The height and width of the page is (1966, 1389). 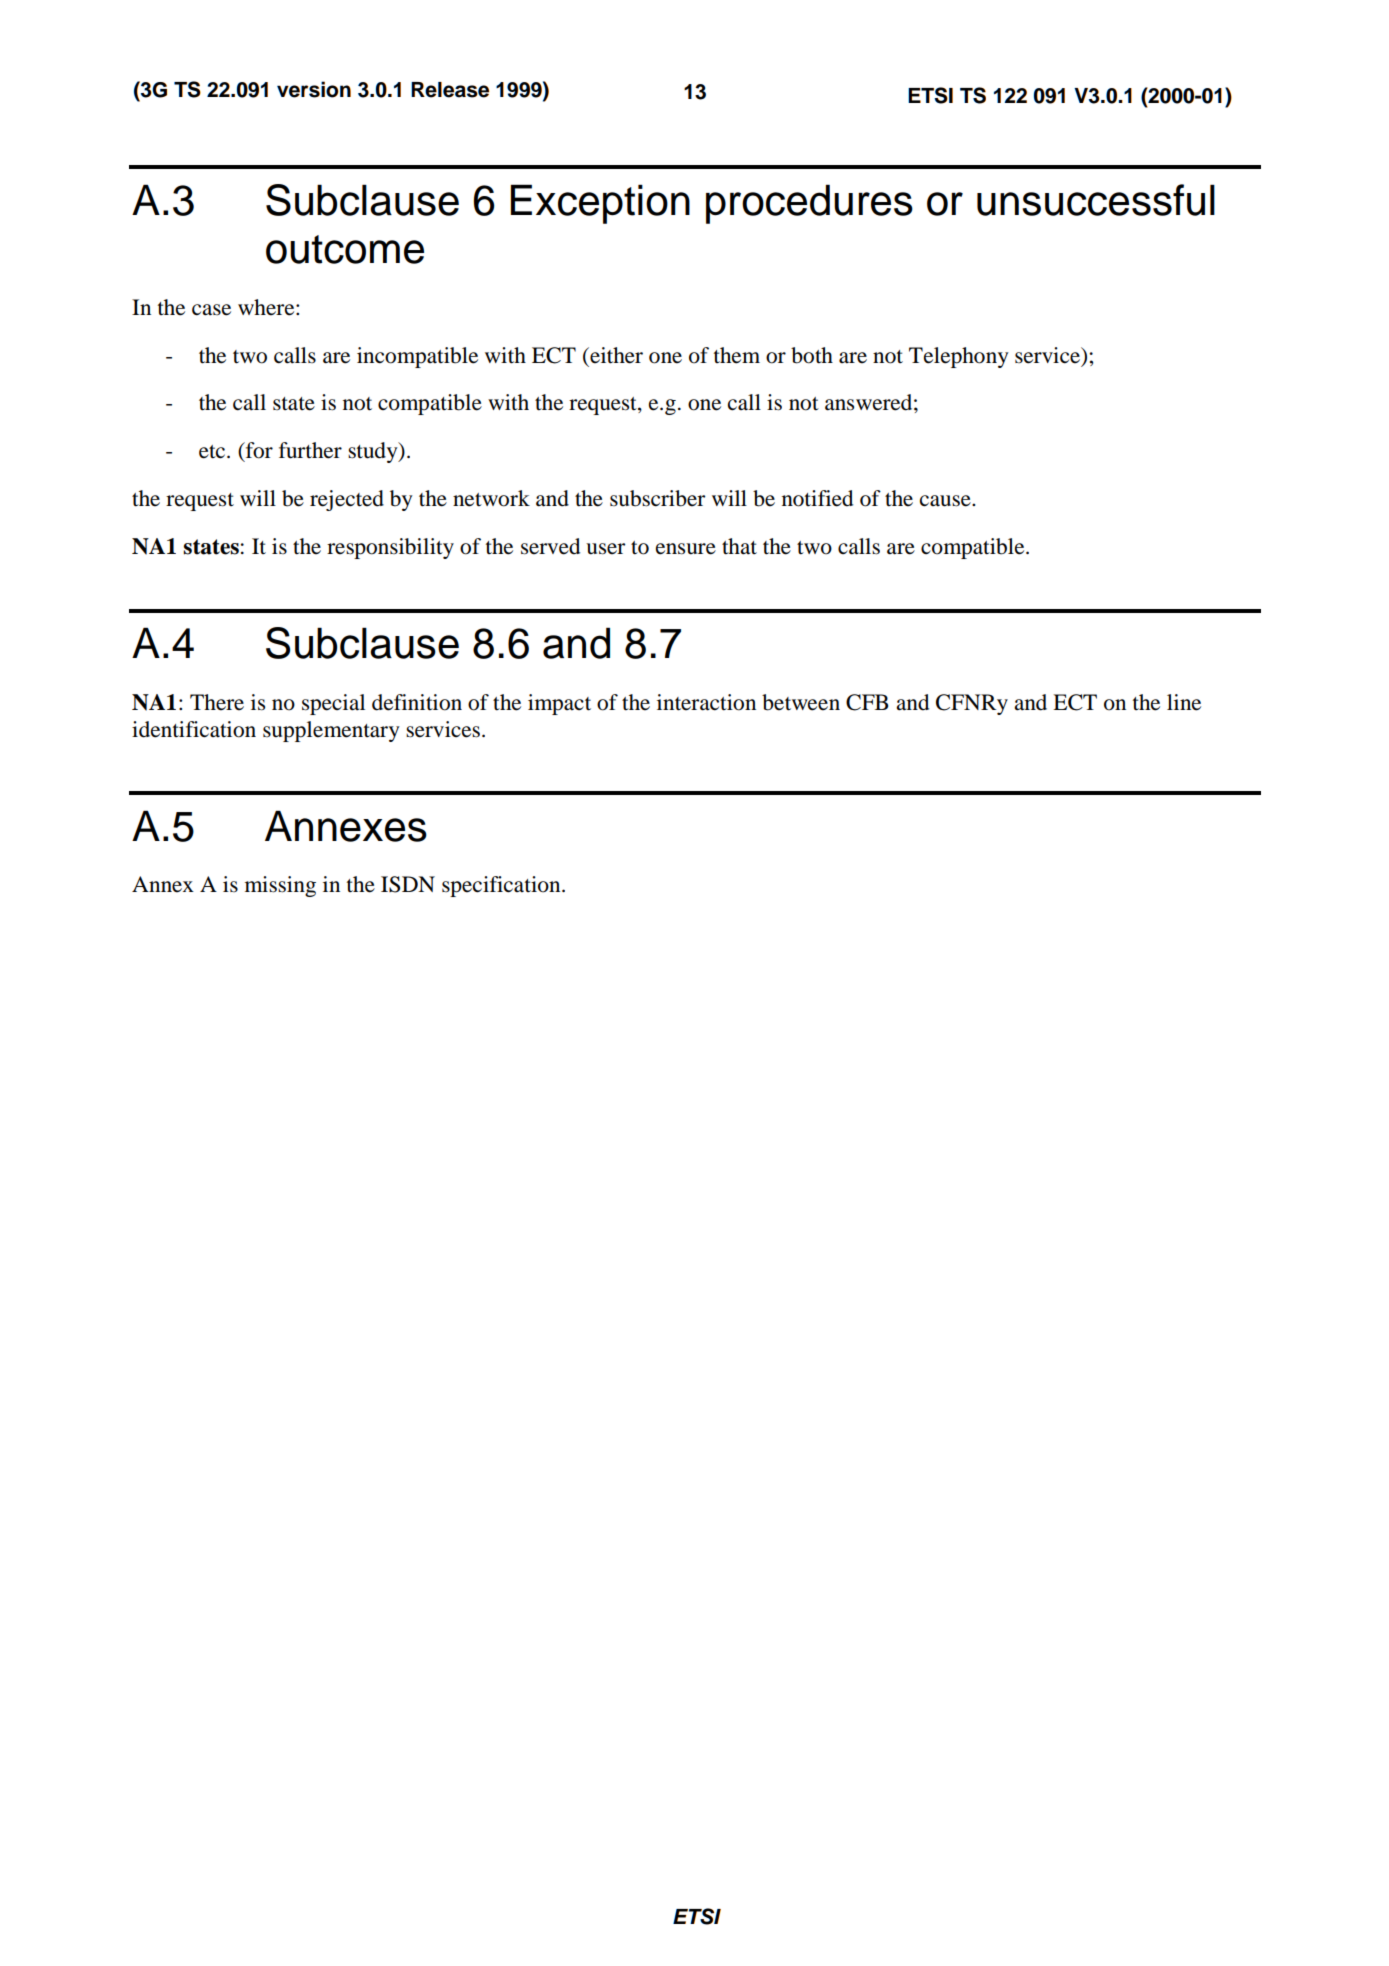 I want to click on unsuccessful, so click(x=1096, y=200).
